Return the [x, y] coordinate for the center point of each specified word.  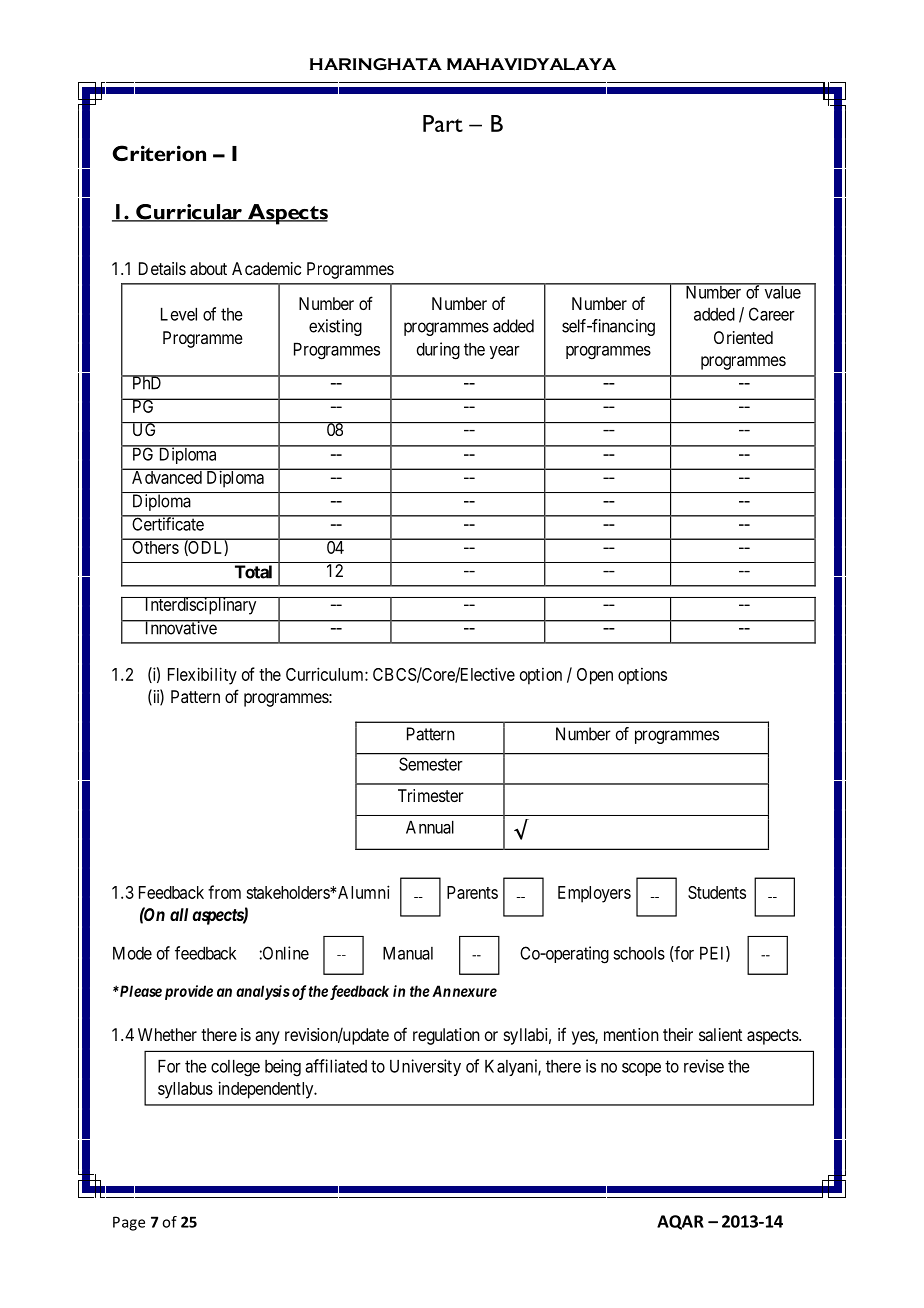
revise [704, 1066]
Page [129, 1223]
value [782, 291]
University [425, 1067]
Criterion [159, 153]
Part [443, 123]
